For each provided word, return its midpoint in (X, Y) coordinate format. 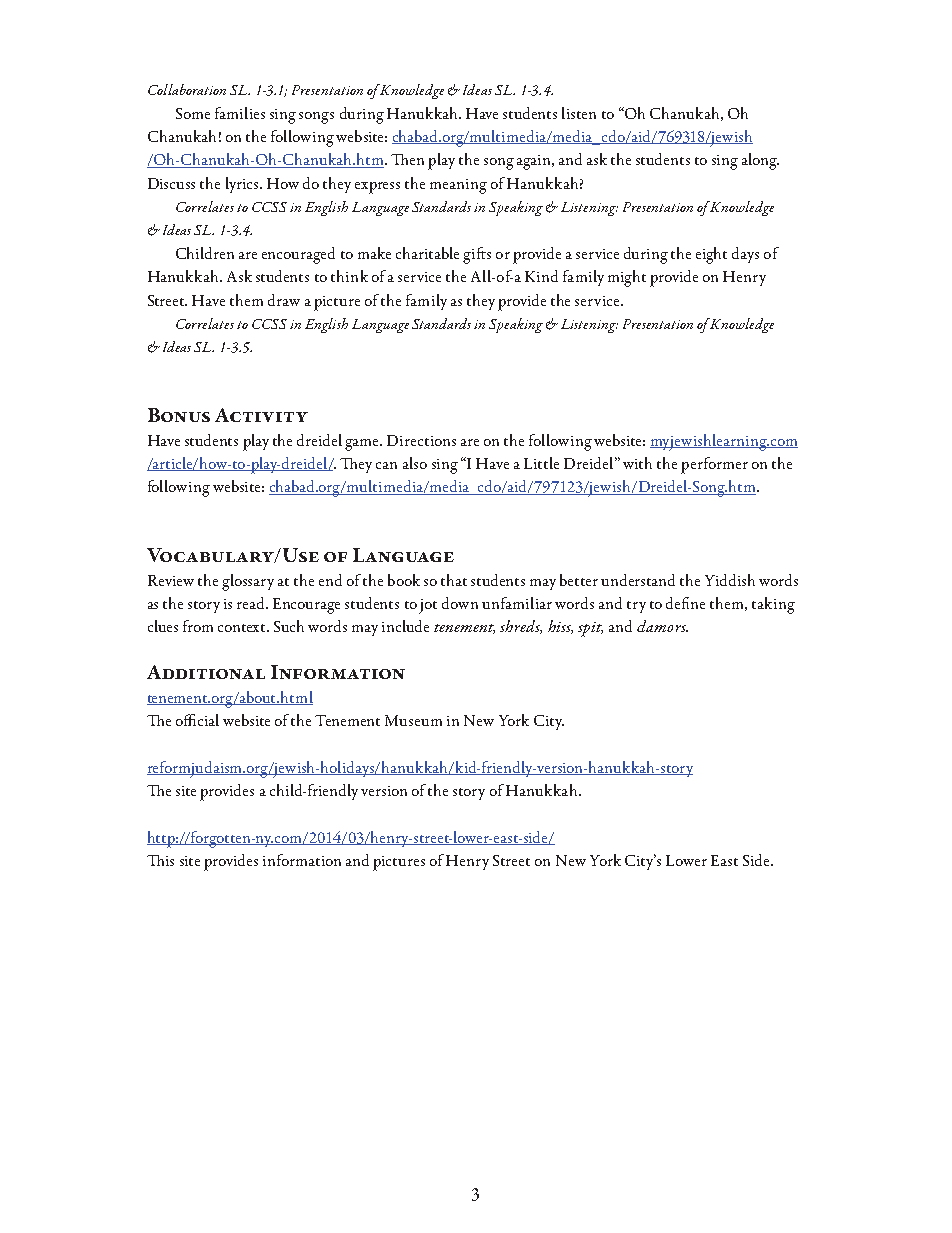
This (160, 860)
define (685, 603)
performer (714, 465)
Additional (206, 672)
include (405, 626)
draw (284, 300)
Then (407, 159)
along (760, 161)
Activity (261, 415)
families (240, 113)
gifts (477, 255)
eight (711, 255)
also (415, 463)
